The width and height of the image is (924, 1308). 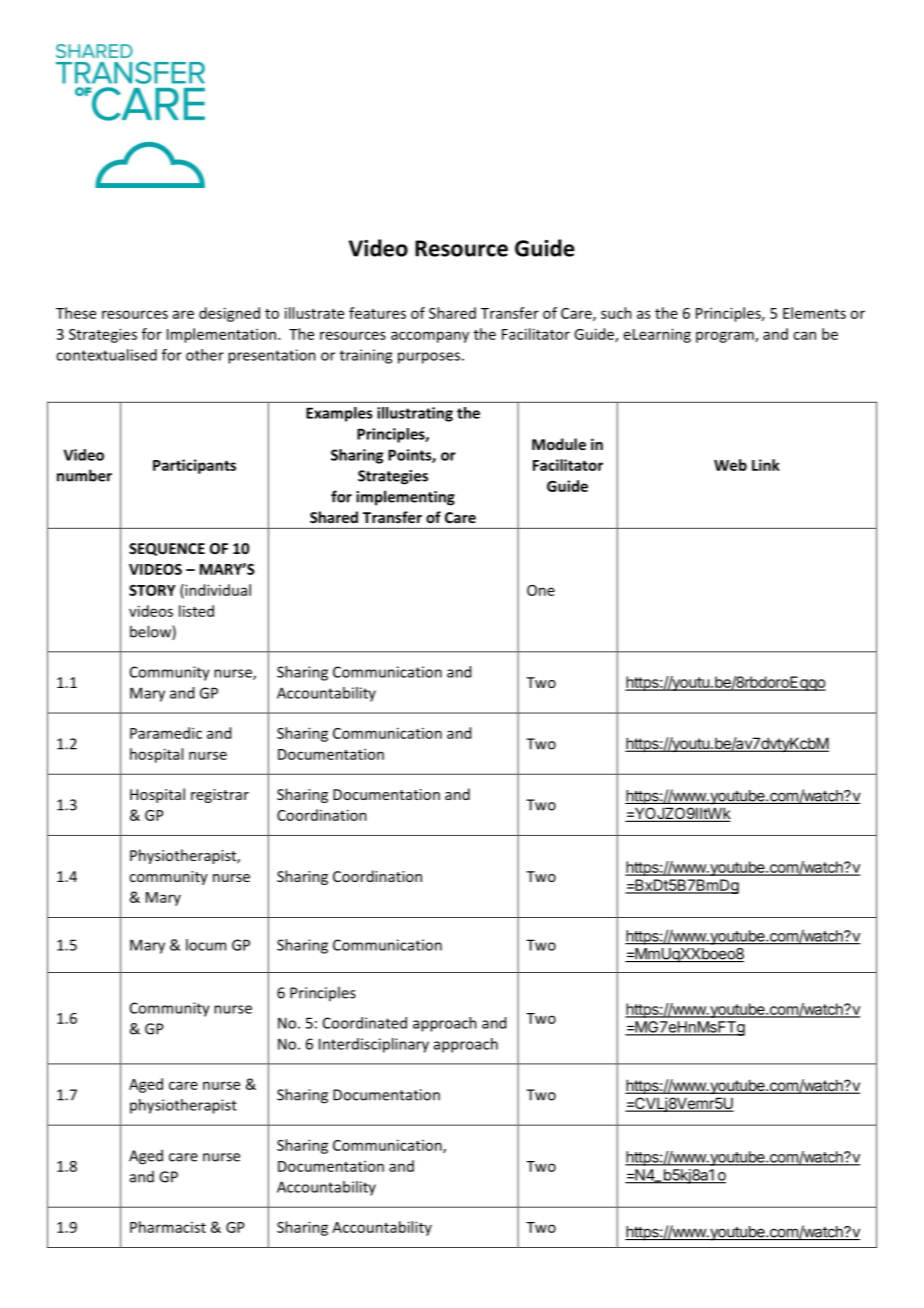 I want to click on listed, so click(x=196, y=611).
